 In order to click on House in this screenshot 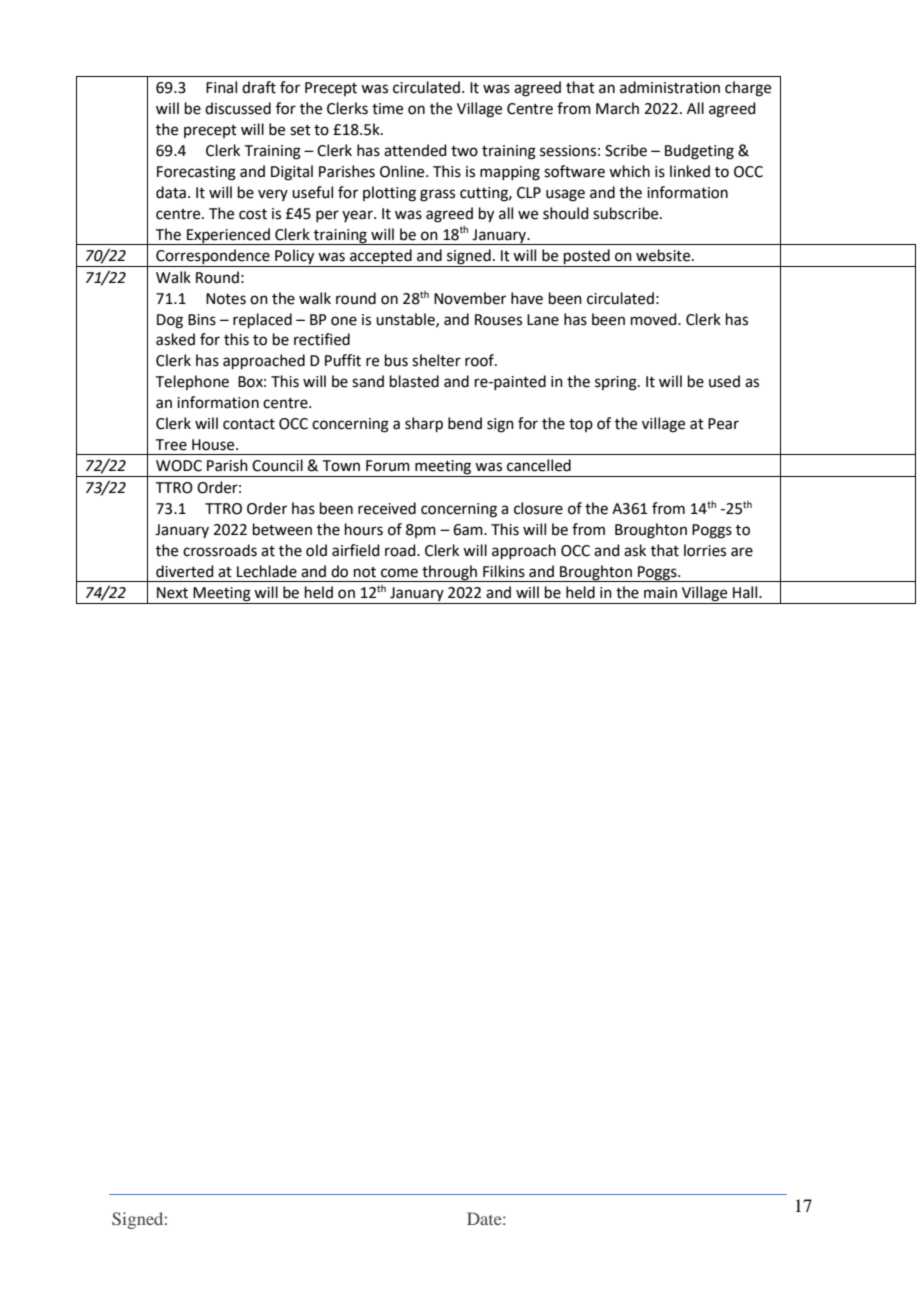, I will do `click(214, 445)`.
